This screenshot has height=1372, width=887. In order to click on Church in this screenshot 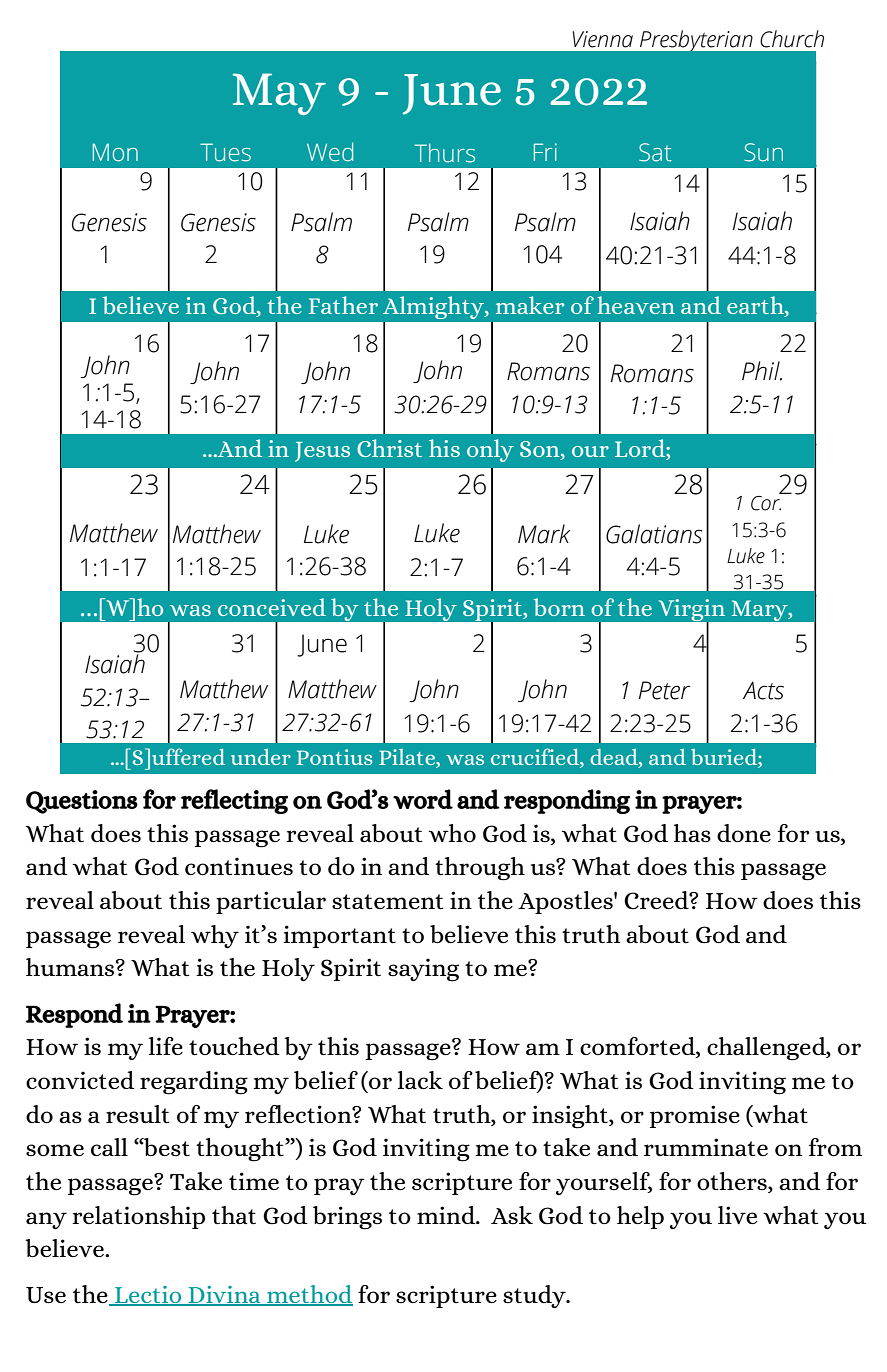, I will do `click(792, 39)`.
